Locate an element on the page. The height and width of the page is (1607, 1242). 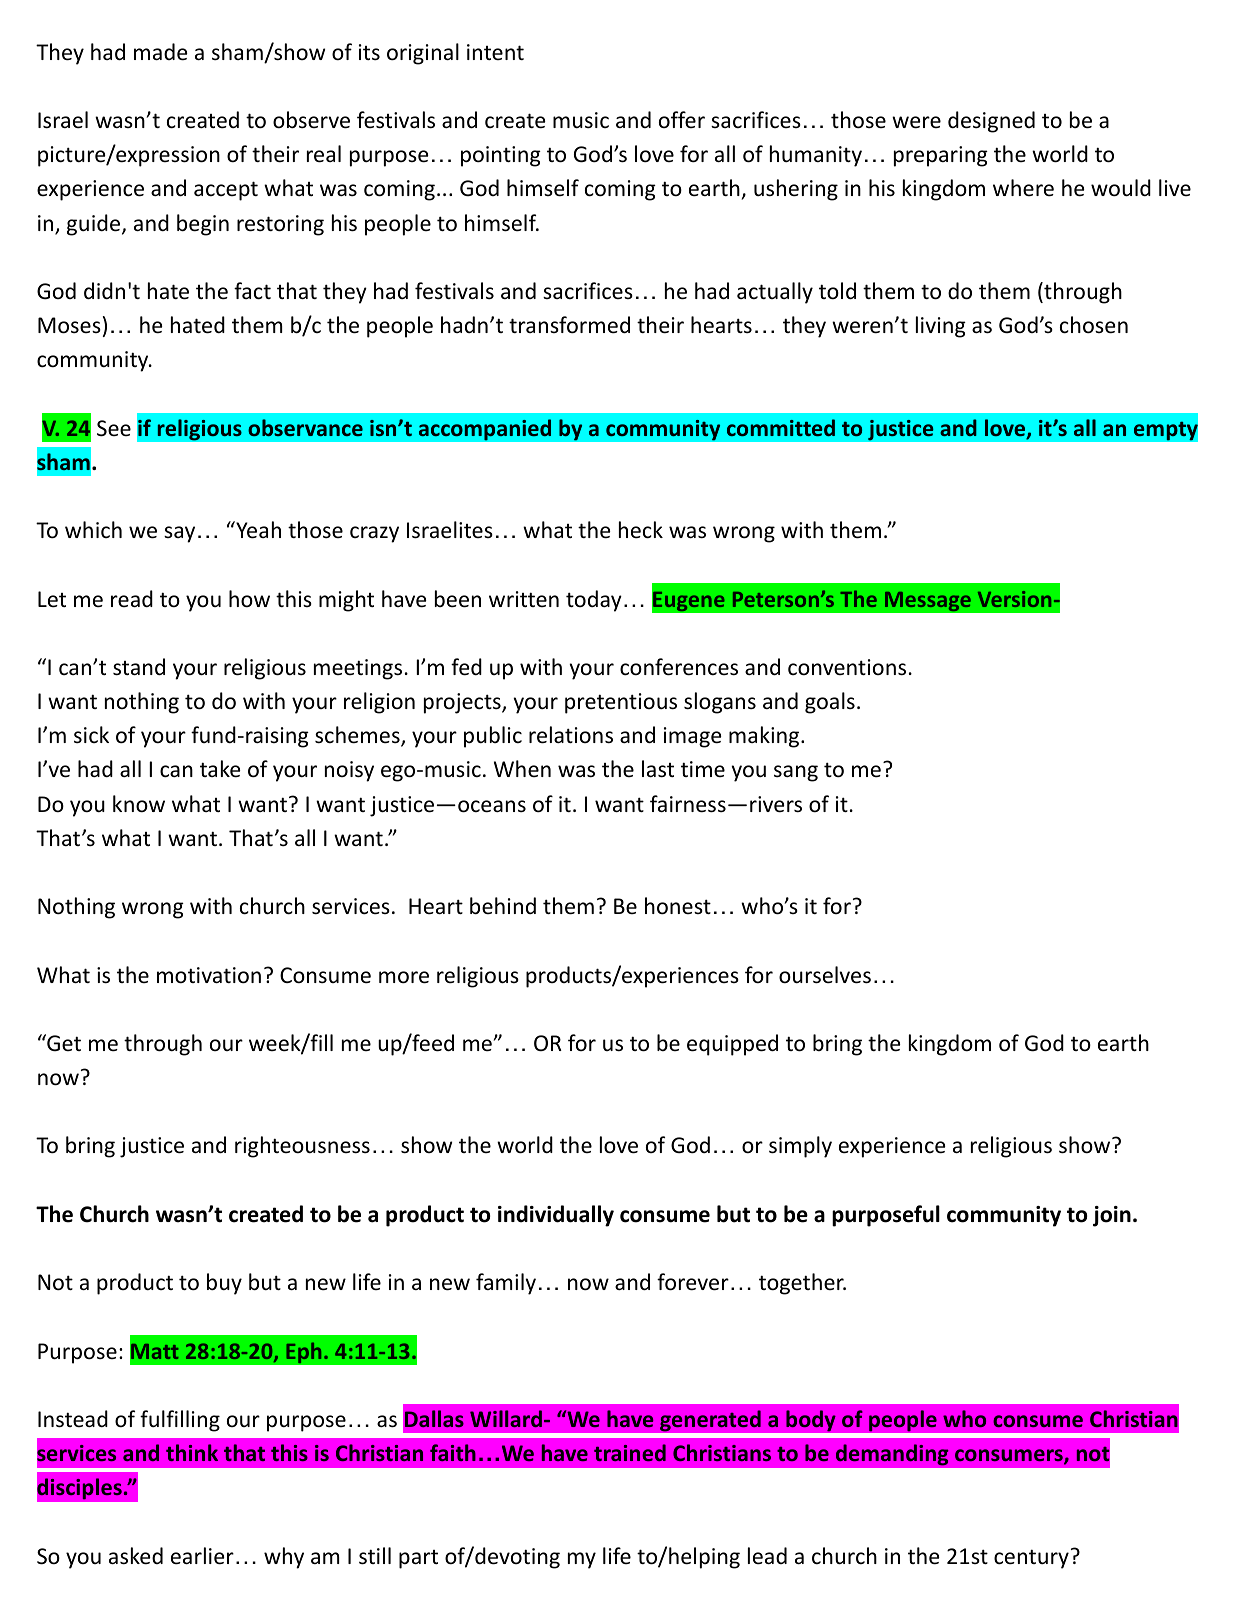
know is located at coordinates (139, 804).
